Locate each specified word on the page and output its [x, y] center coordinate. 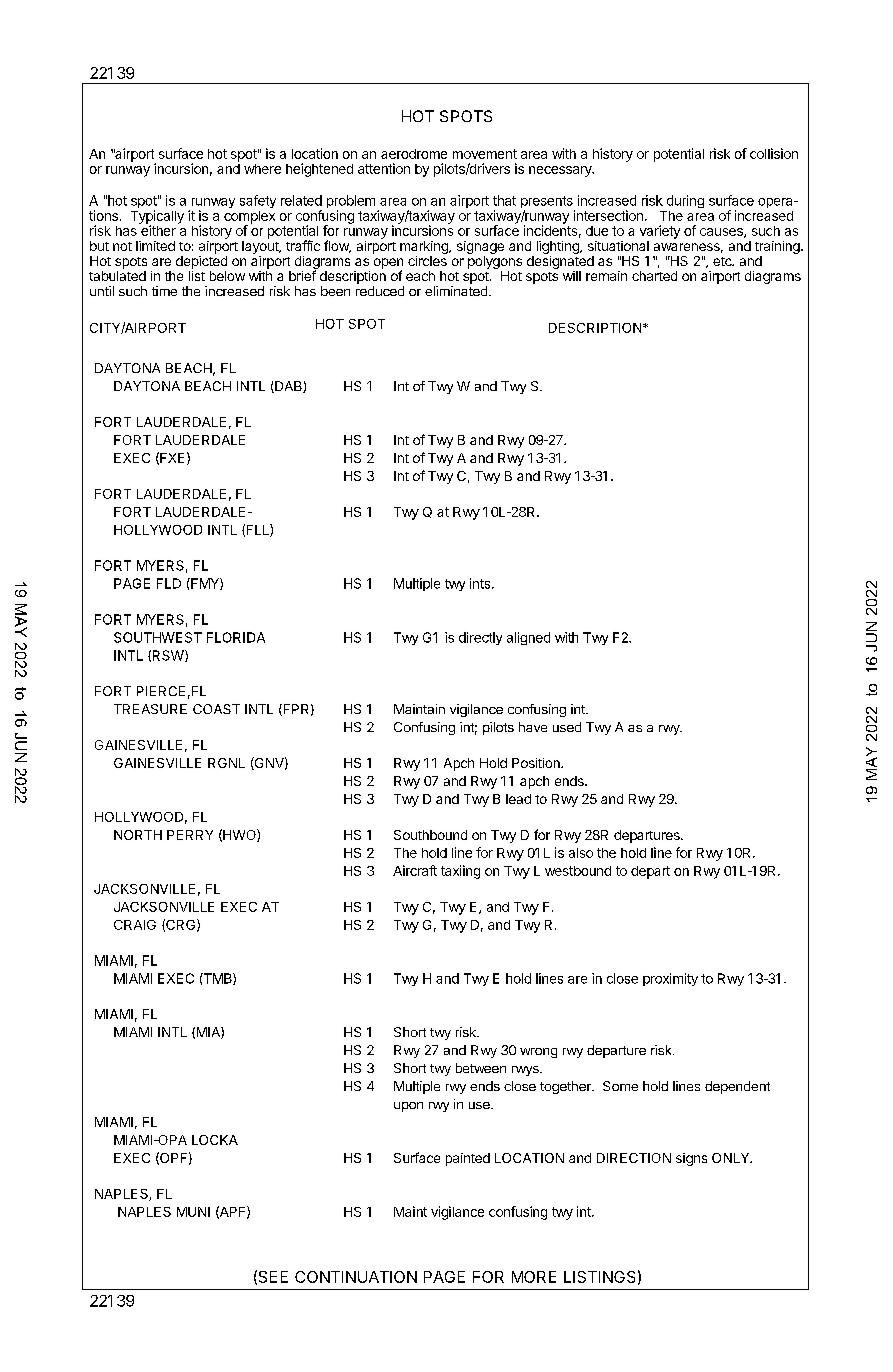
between [481, 1068]
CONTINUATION [356, 1277]
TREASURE [150, 709]
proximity [670, 979]
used [567, 727]
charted [654, 276]
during [685, 201]
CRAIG [135, 925]
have [533, 727]
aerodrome [414, 154]
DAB [288, 387]
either [157, 229]
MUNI [193, 1212]
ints [481, 583]
